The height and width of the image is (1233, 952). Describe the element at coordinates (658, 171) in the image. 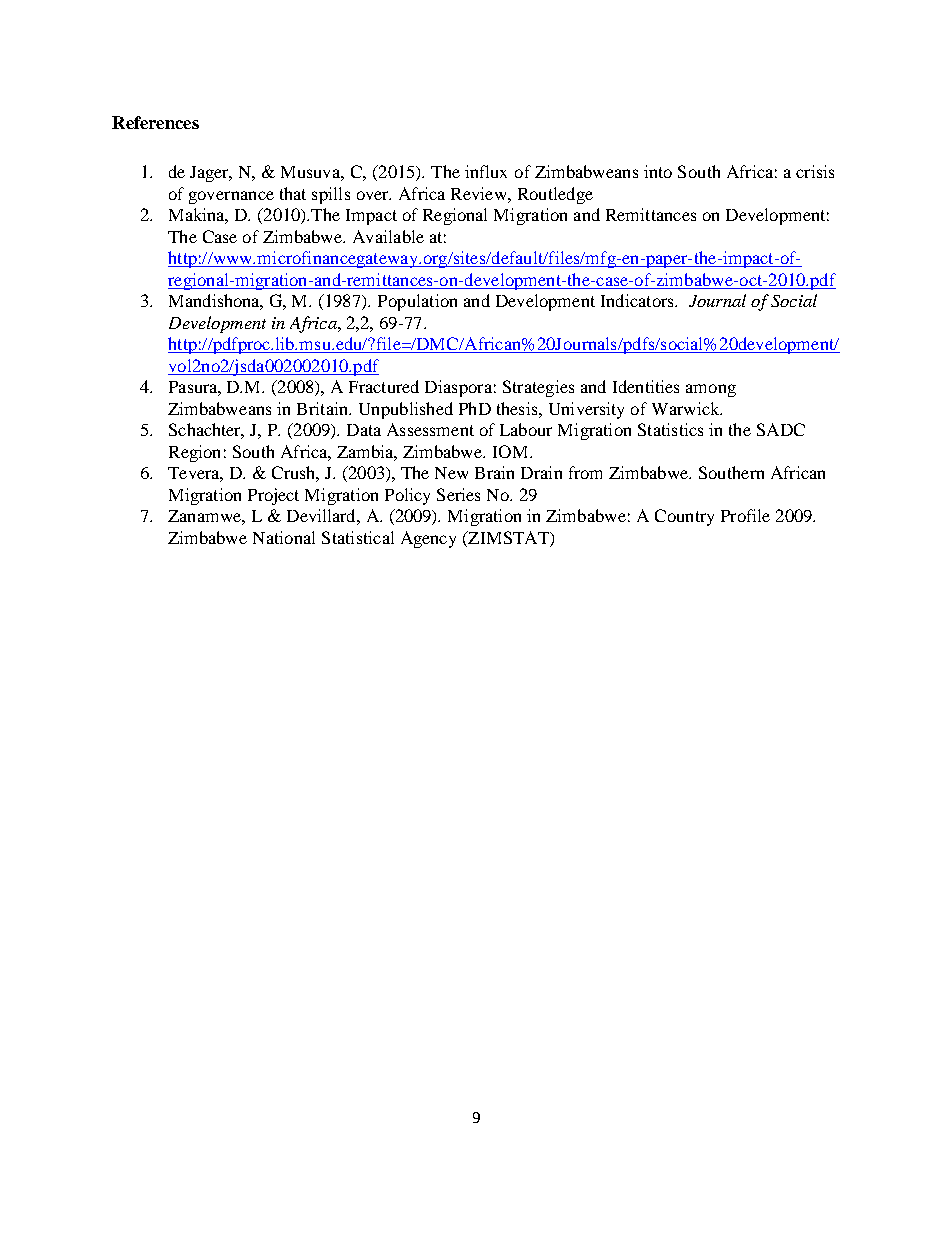

I see `into` at that location.
